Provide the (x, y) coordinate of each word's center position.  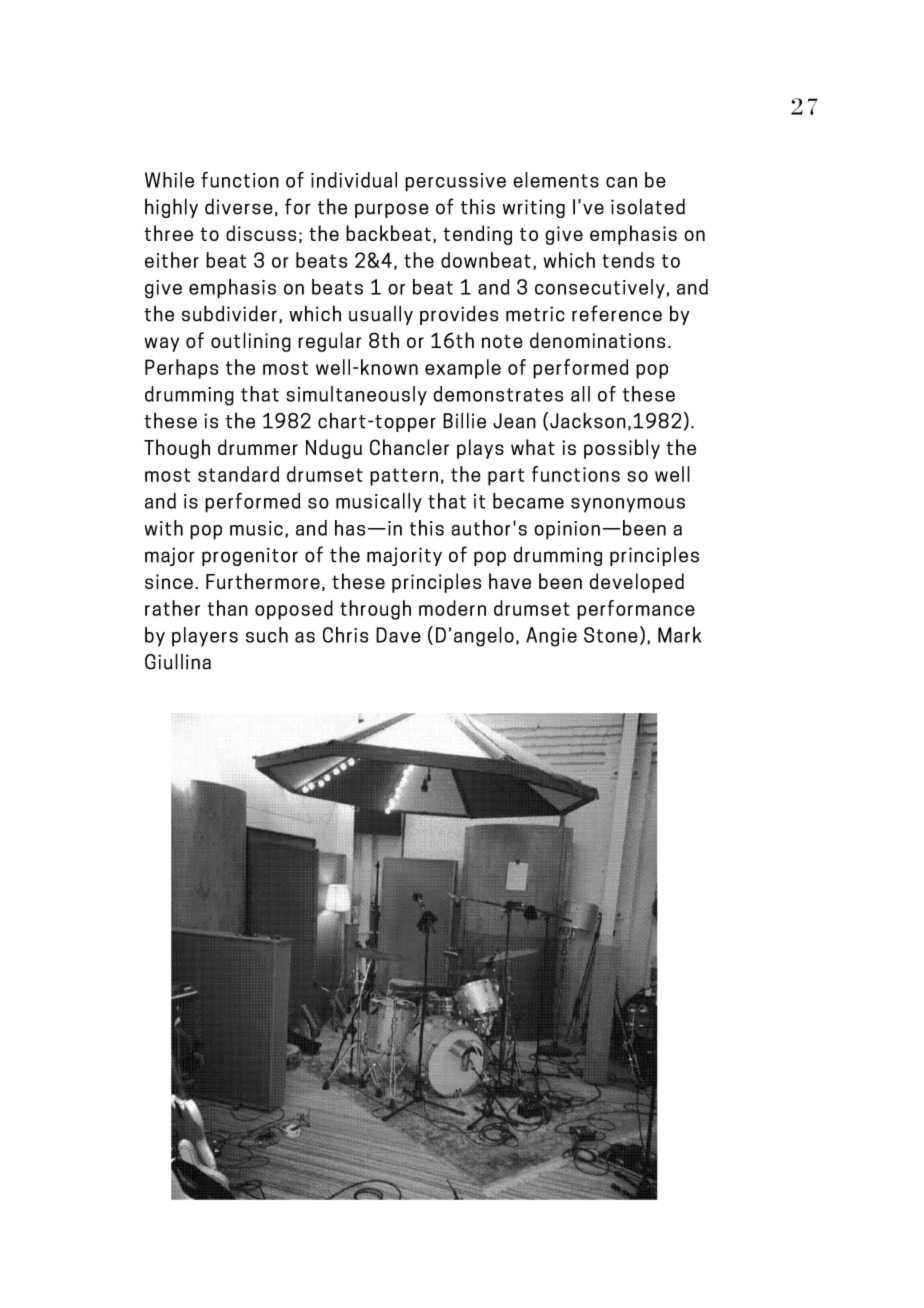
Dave (398, 635)
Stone (611, 635)
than (228, 608)
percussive (455, 182)
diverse (239, 206)
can (621, 182)
